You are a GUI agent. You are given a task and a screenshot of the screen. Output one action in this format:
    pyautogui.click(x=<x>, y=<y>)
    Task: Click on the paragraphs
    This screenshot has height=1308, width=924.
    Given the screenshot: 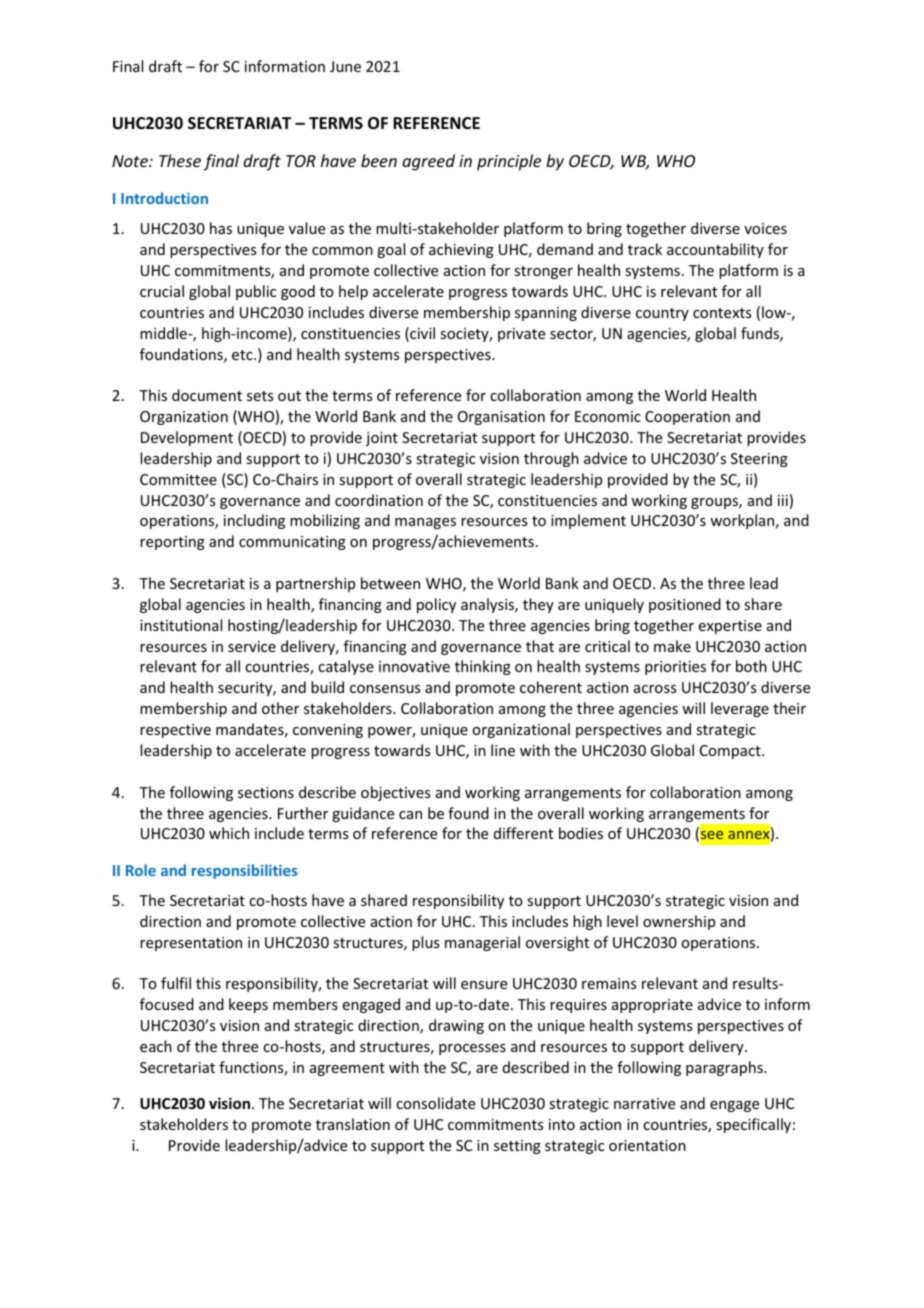 What is the action you would take?
    pyautogui.click(x=725, y=1068)
